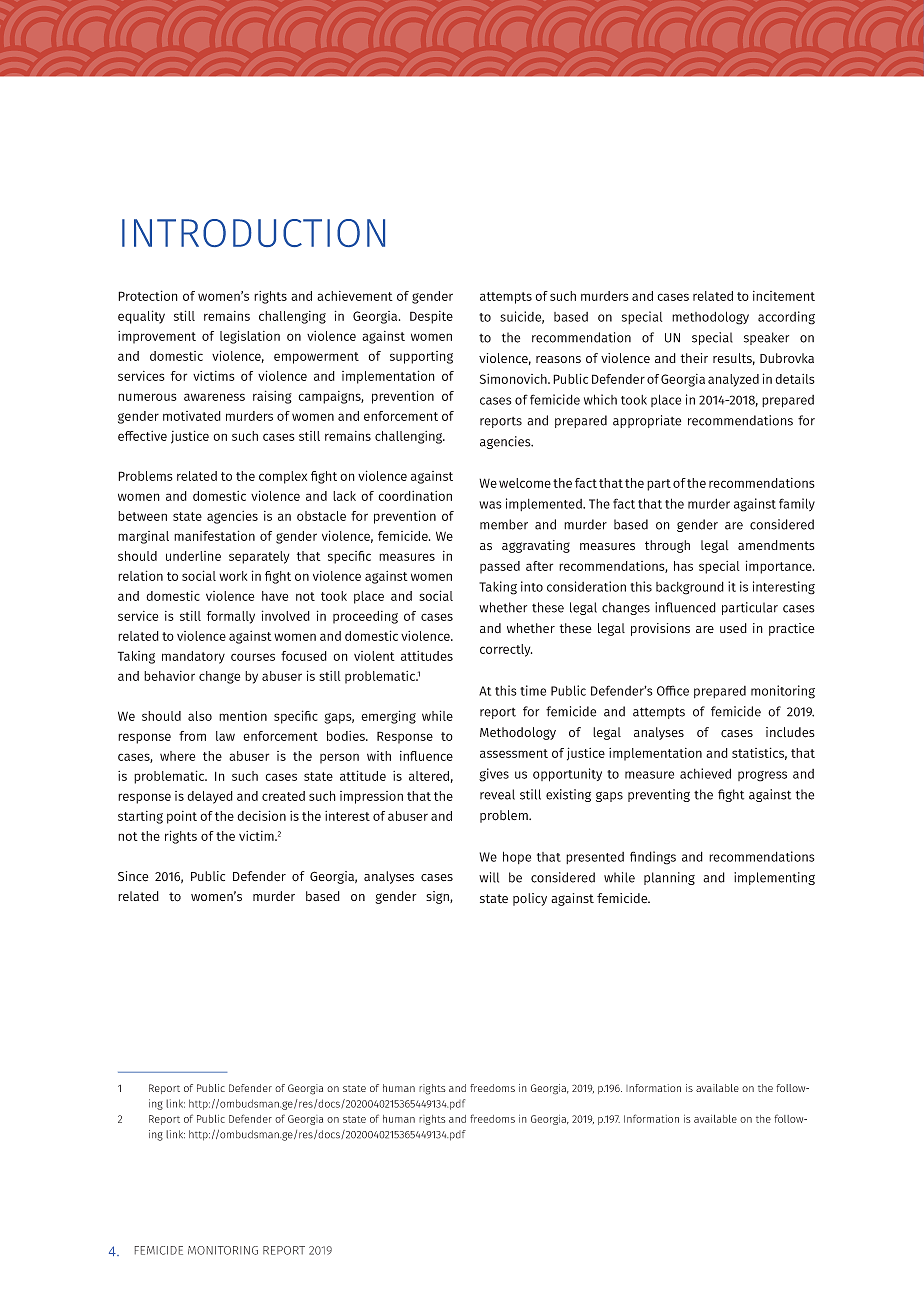  Describe the element at coordinates (784, 296) in the page. I see `incitement` at that location.
